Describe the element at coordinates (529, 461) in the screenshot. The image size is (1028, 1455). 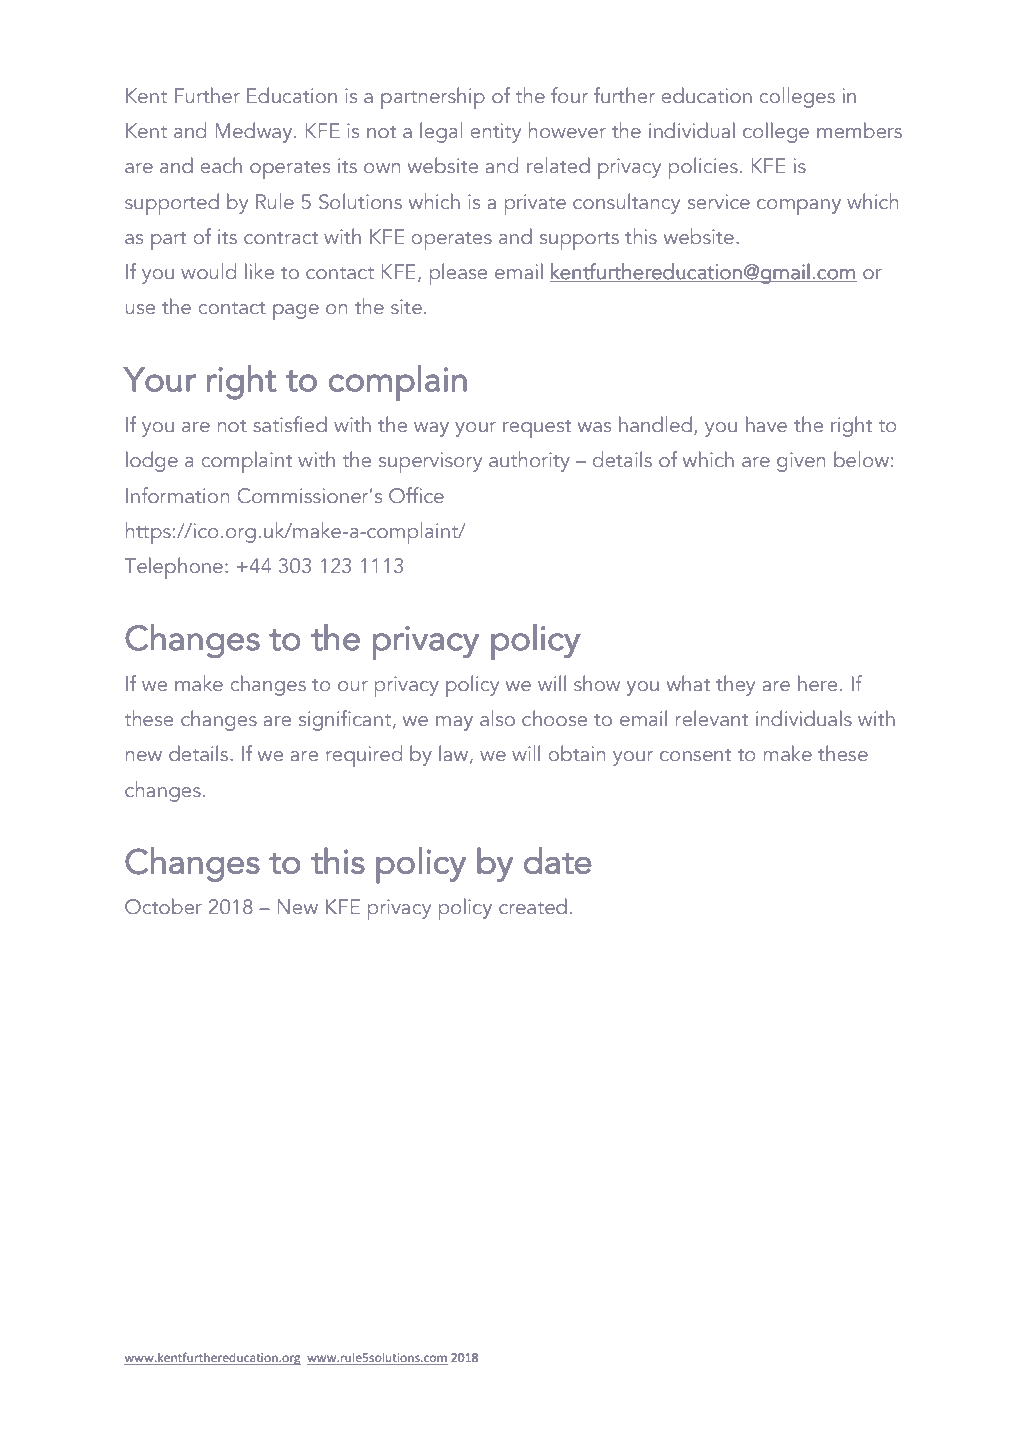
I see `authority` at that location.
